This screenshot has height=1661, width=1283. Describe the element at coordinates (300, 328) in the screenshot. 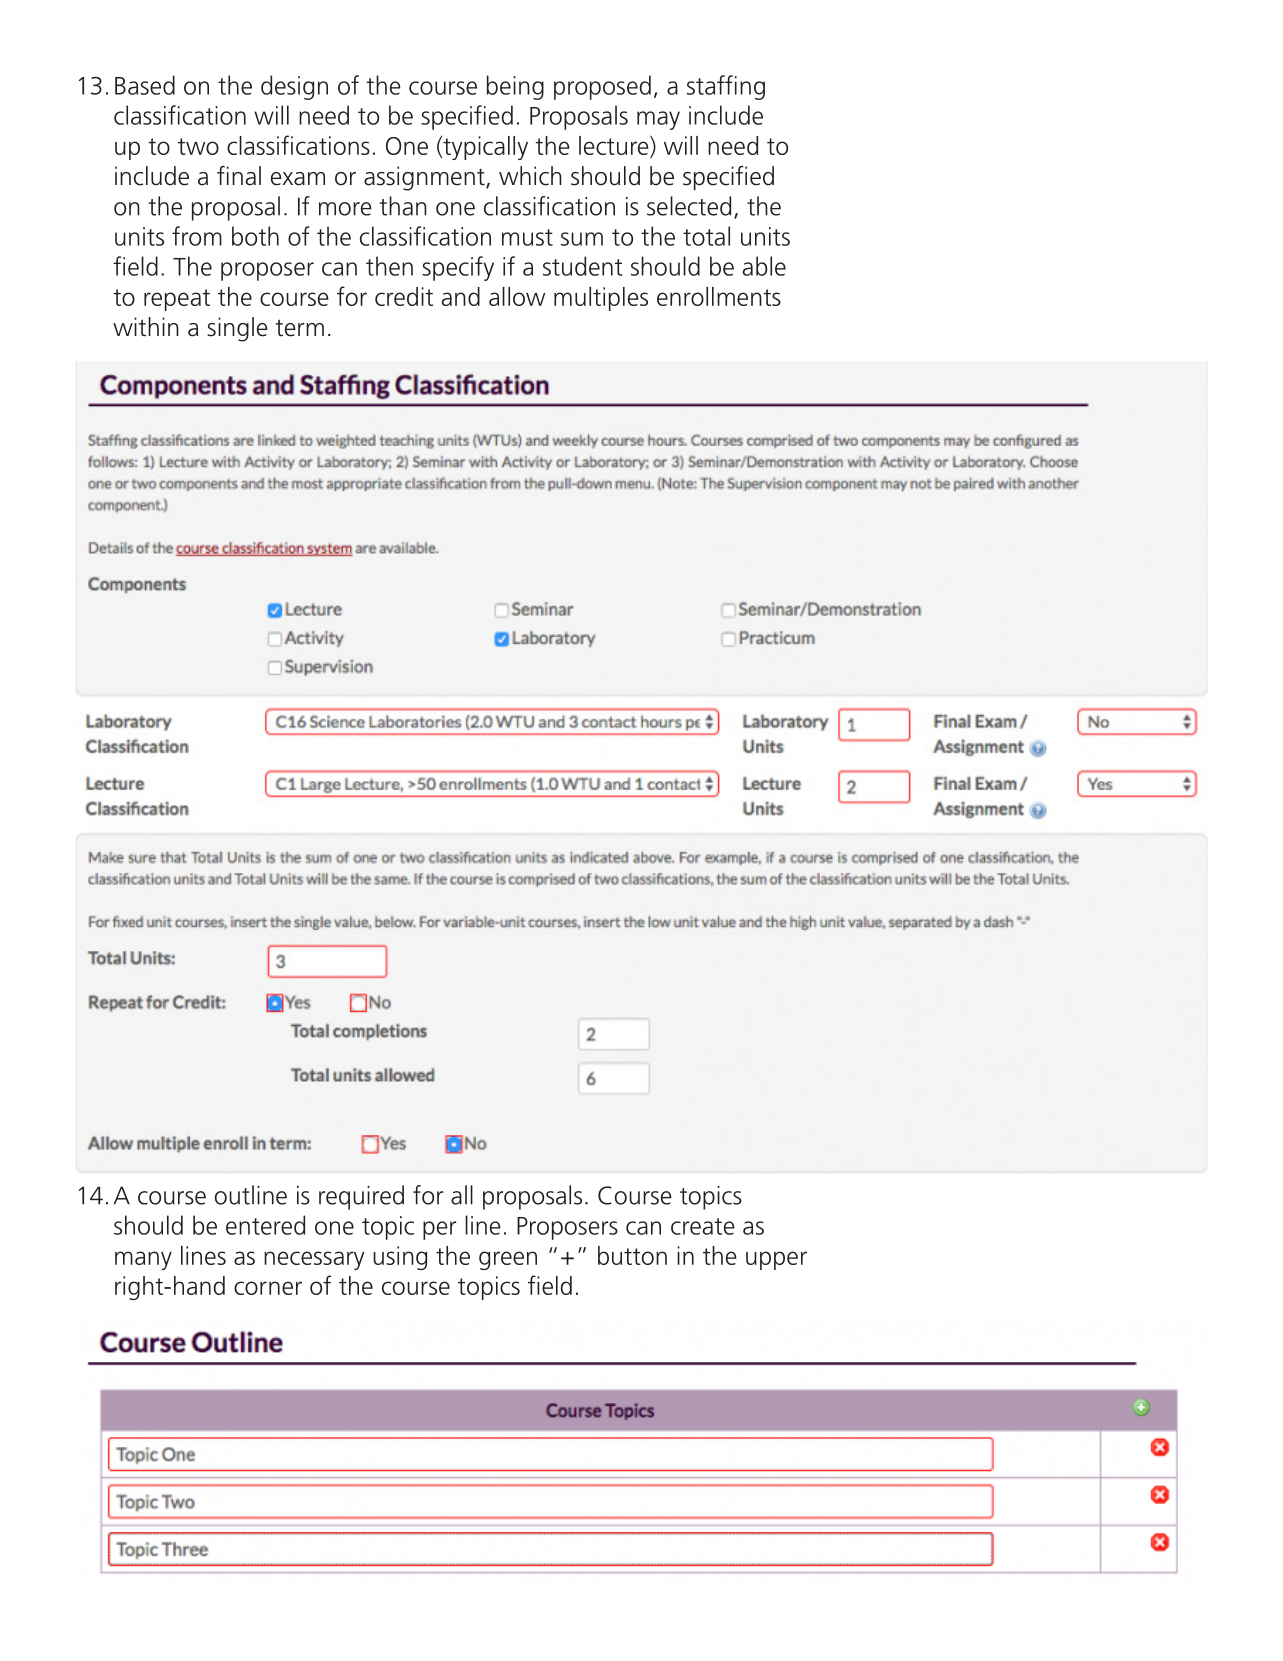

I see `term` at that location.
